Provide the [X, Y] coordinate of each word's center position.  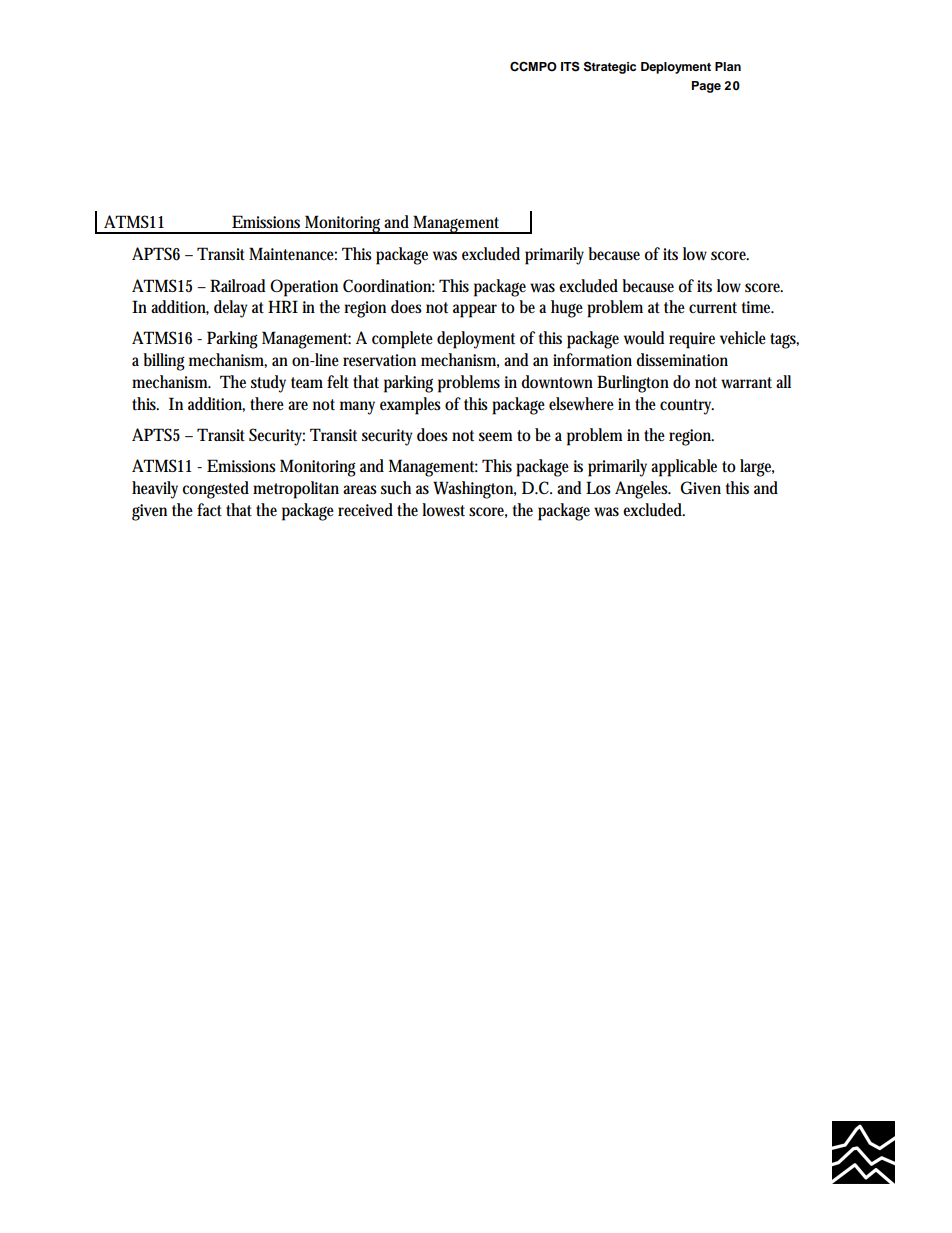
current [713, 308]
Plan [728, 66]
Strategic [610, 67]
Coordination [389, 286]
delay [231, 309]
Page [706, 87]
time [758, 307]
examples [410, 406]
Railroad [238, 286]
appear [475, 311]
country [687, 407]
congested [215, 490]
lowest [443, 510]
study [268, 384]
